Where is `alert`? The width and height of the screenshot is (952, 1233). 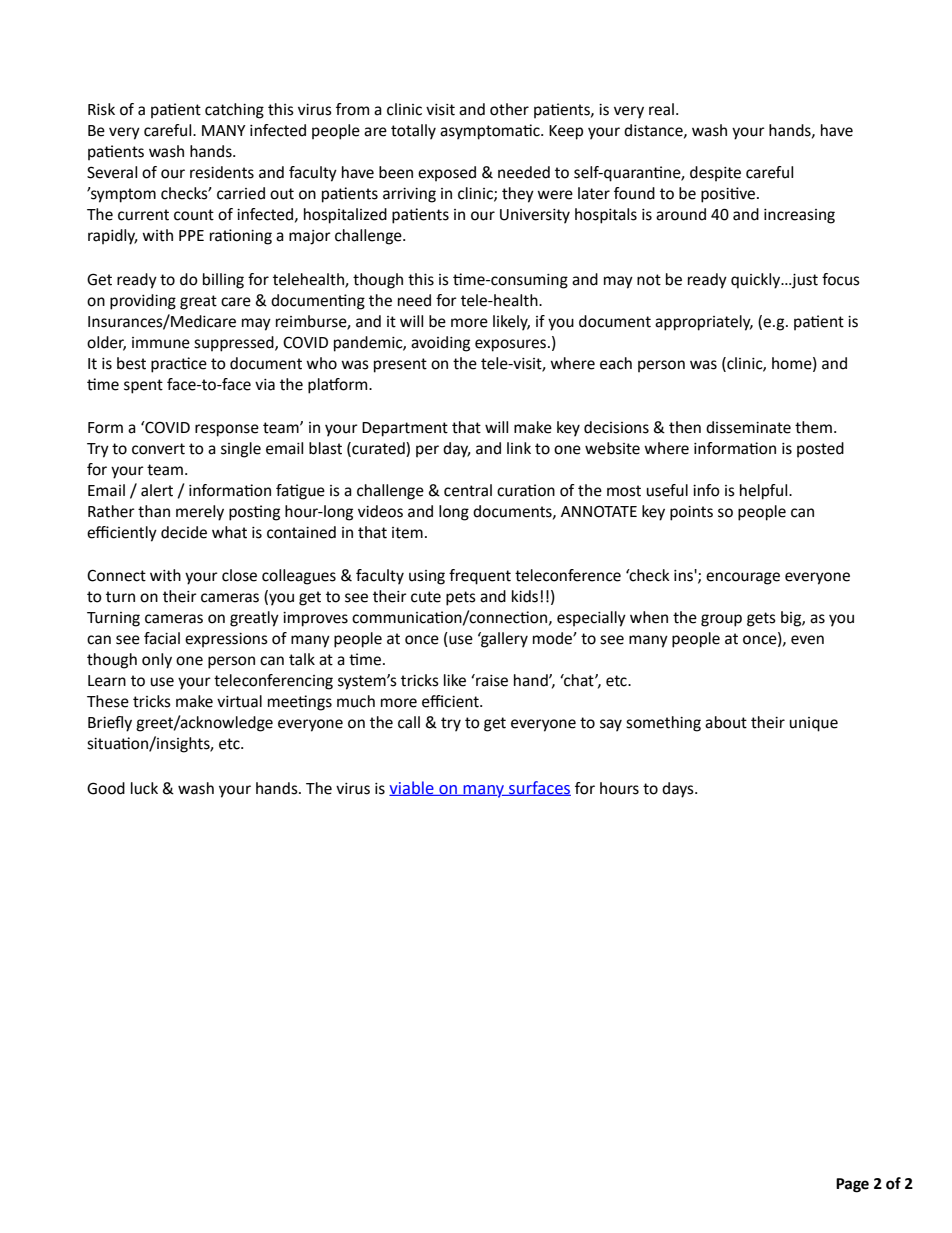 alert is located at coordinates (157, 490).
